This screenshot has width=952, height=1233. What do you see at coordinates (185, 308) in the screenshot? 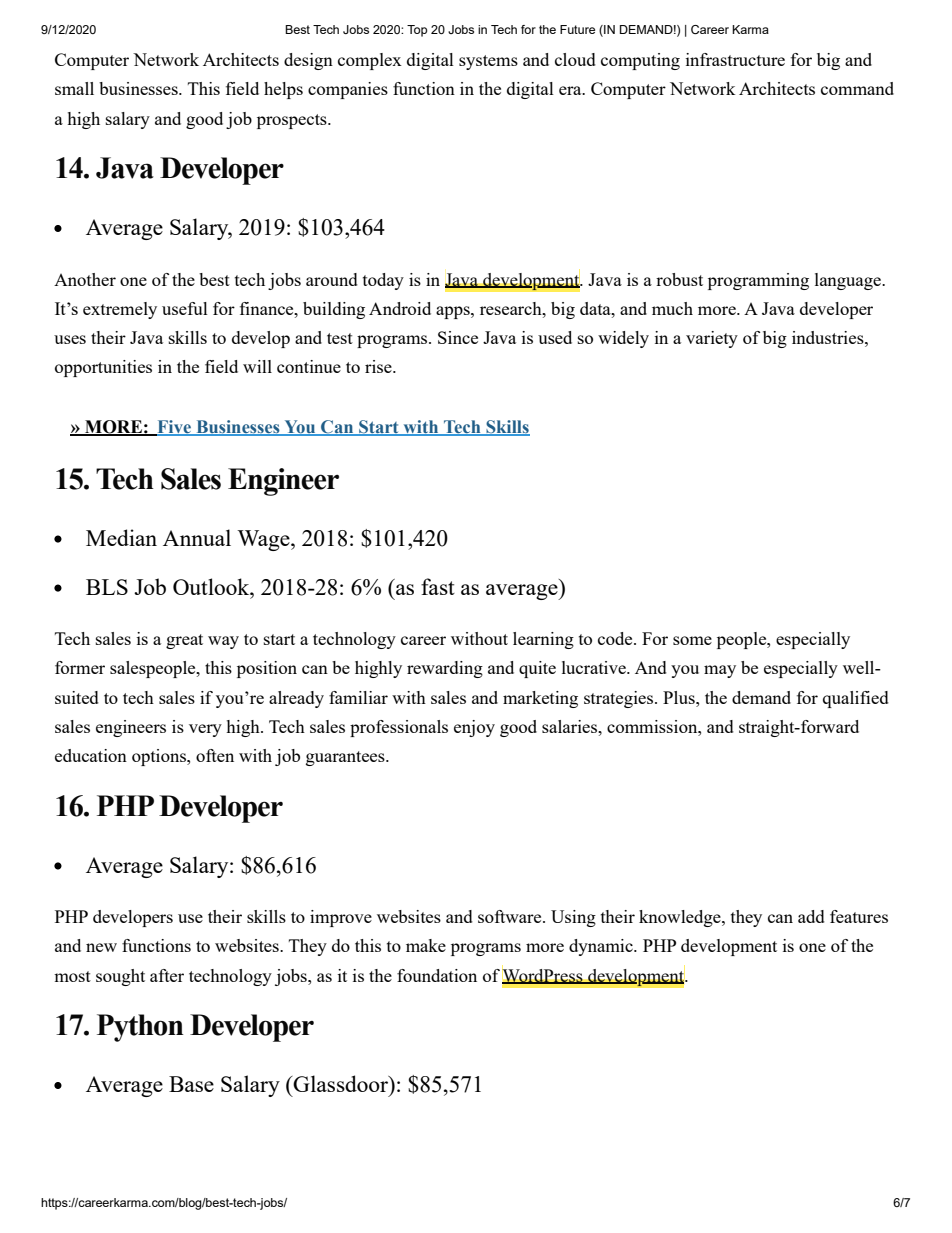
I see `useful` at bounding box center [185, 308].
